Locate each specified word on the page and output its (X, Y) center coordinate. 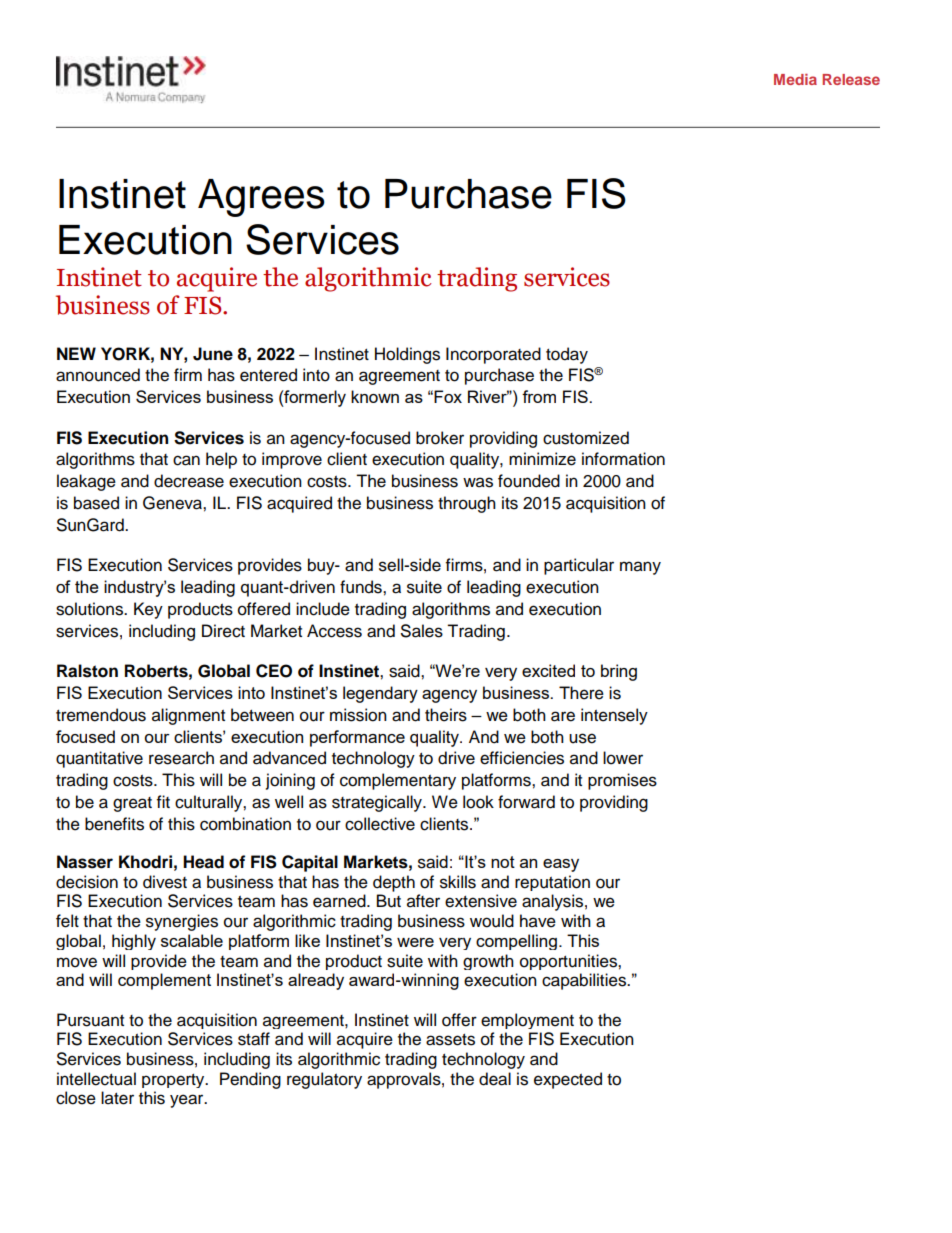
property (174, 1081)
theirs (446, 715)
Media (795, 79)
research (181, 758)
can (186, 460)
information (623, 459)
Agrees (261, 198)
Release (851, 79)
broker (440, 438)
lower (623, 758)
